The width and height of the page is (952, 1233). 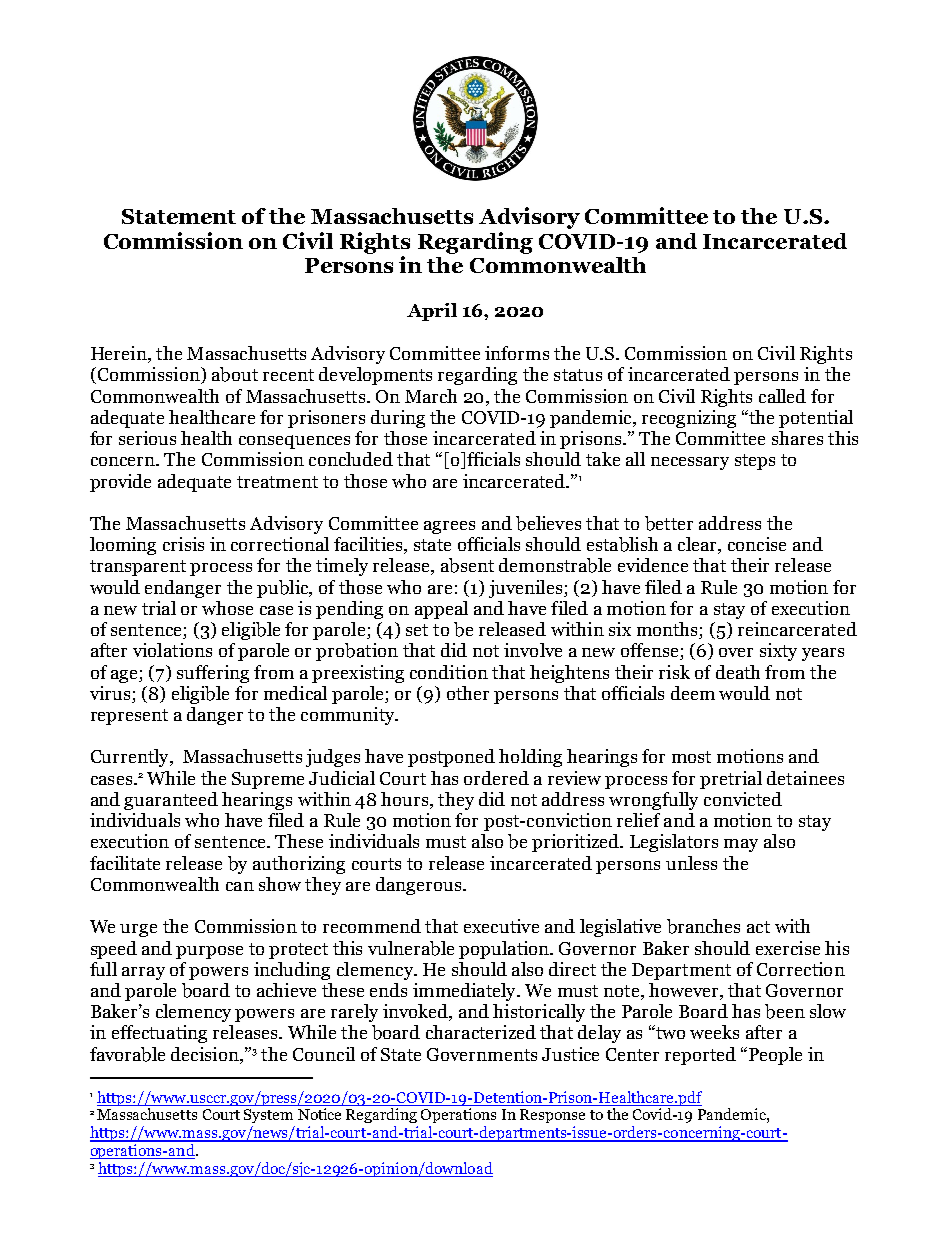 What do you see at coordinates (213, 674) in the page?
I see `suffering` at bounding box center [213, 674].
